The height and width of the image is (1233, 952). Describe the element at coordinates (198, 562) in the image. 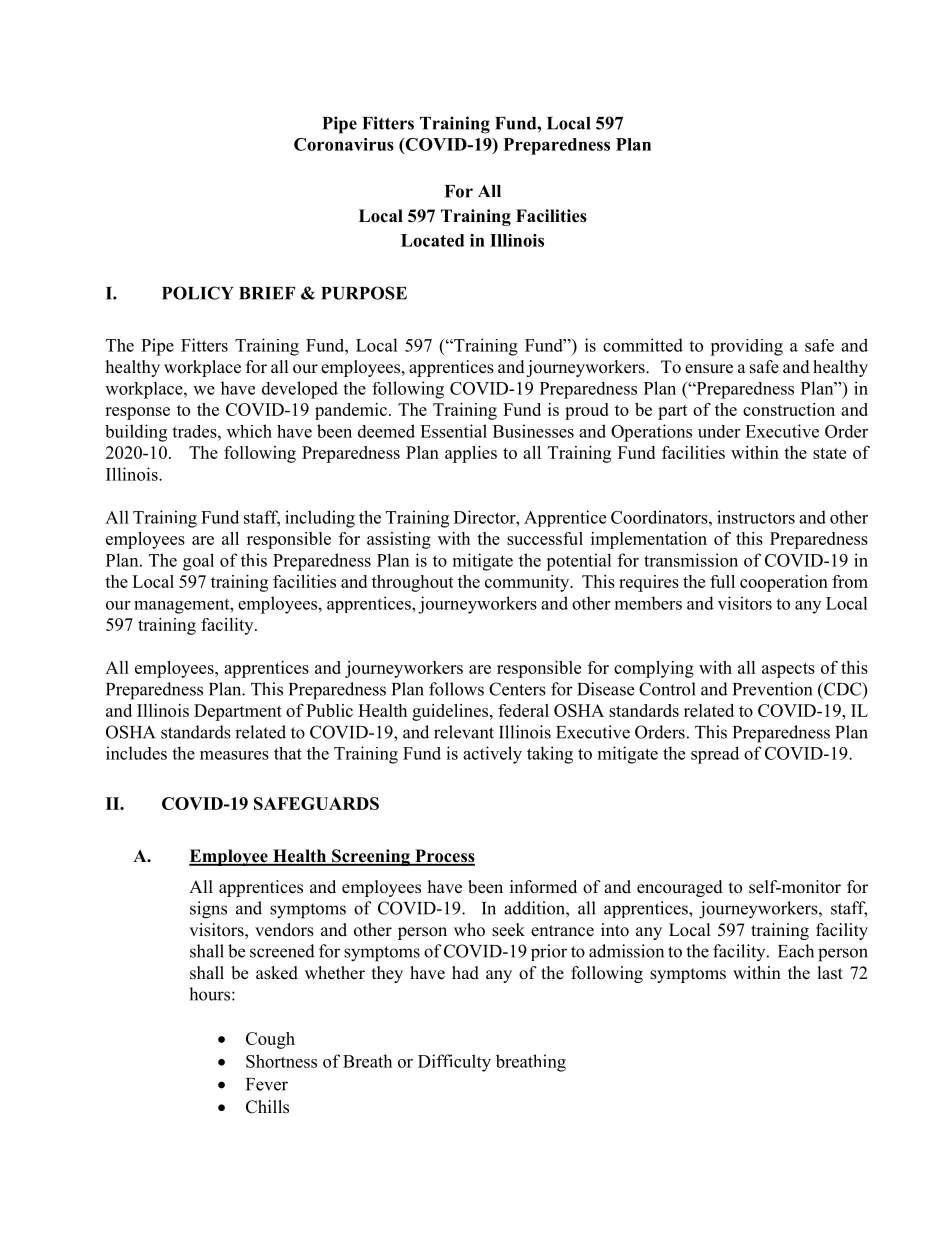

I see `goal` at that location.
